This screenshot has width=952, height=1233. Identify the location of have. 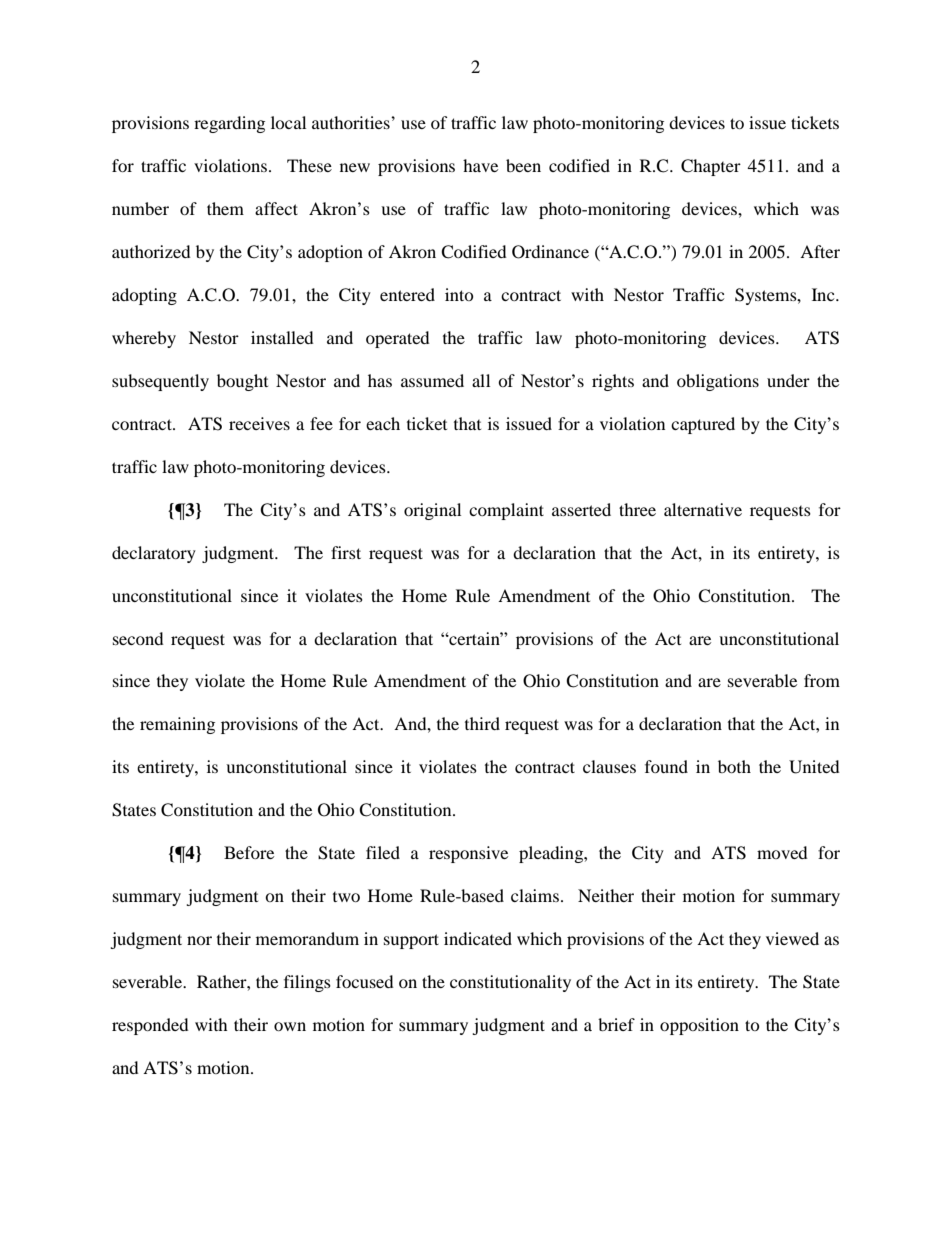
(480, 165).
